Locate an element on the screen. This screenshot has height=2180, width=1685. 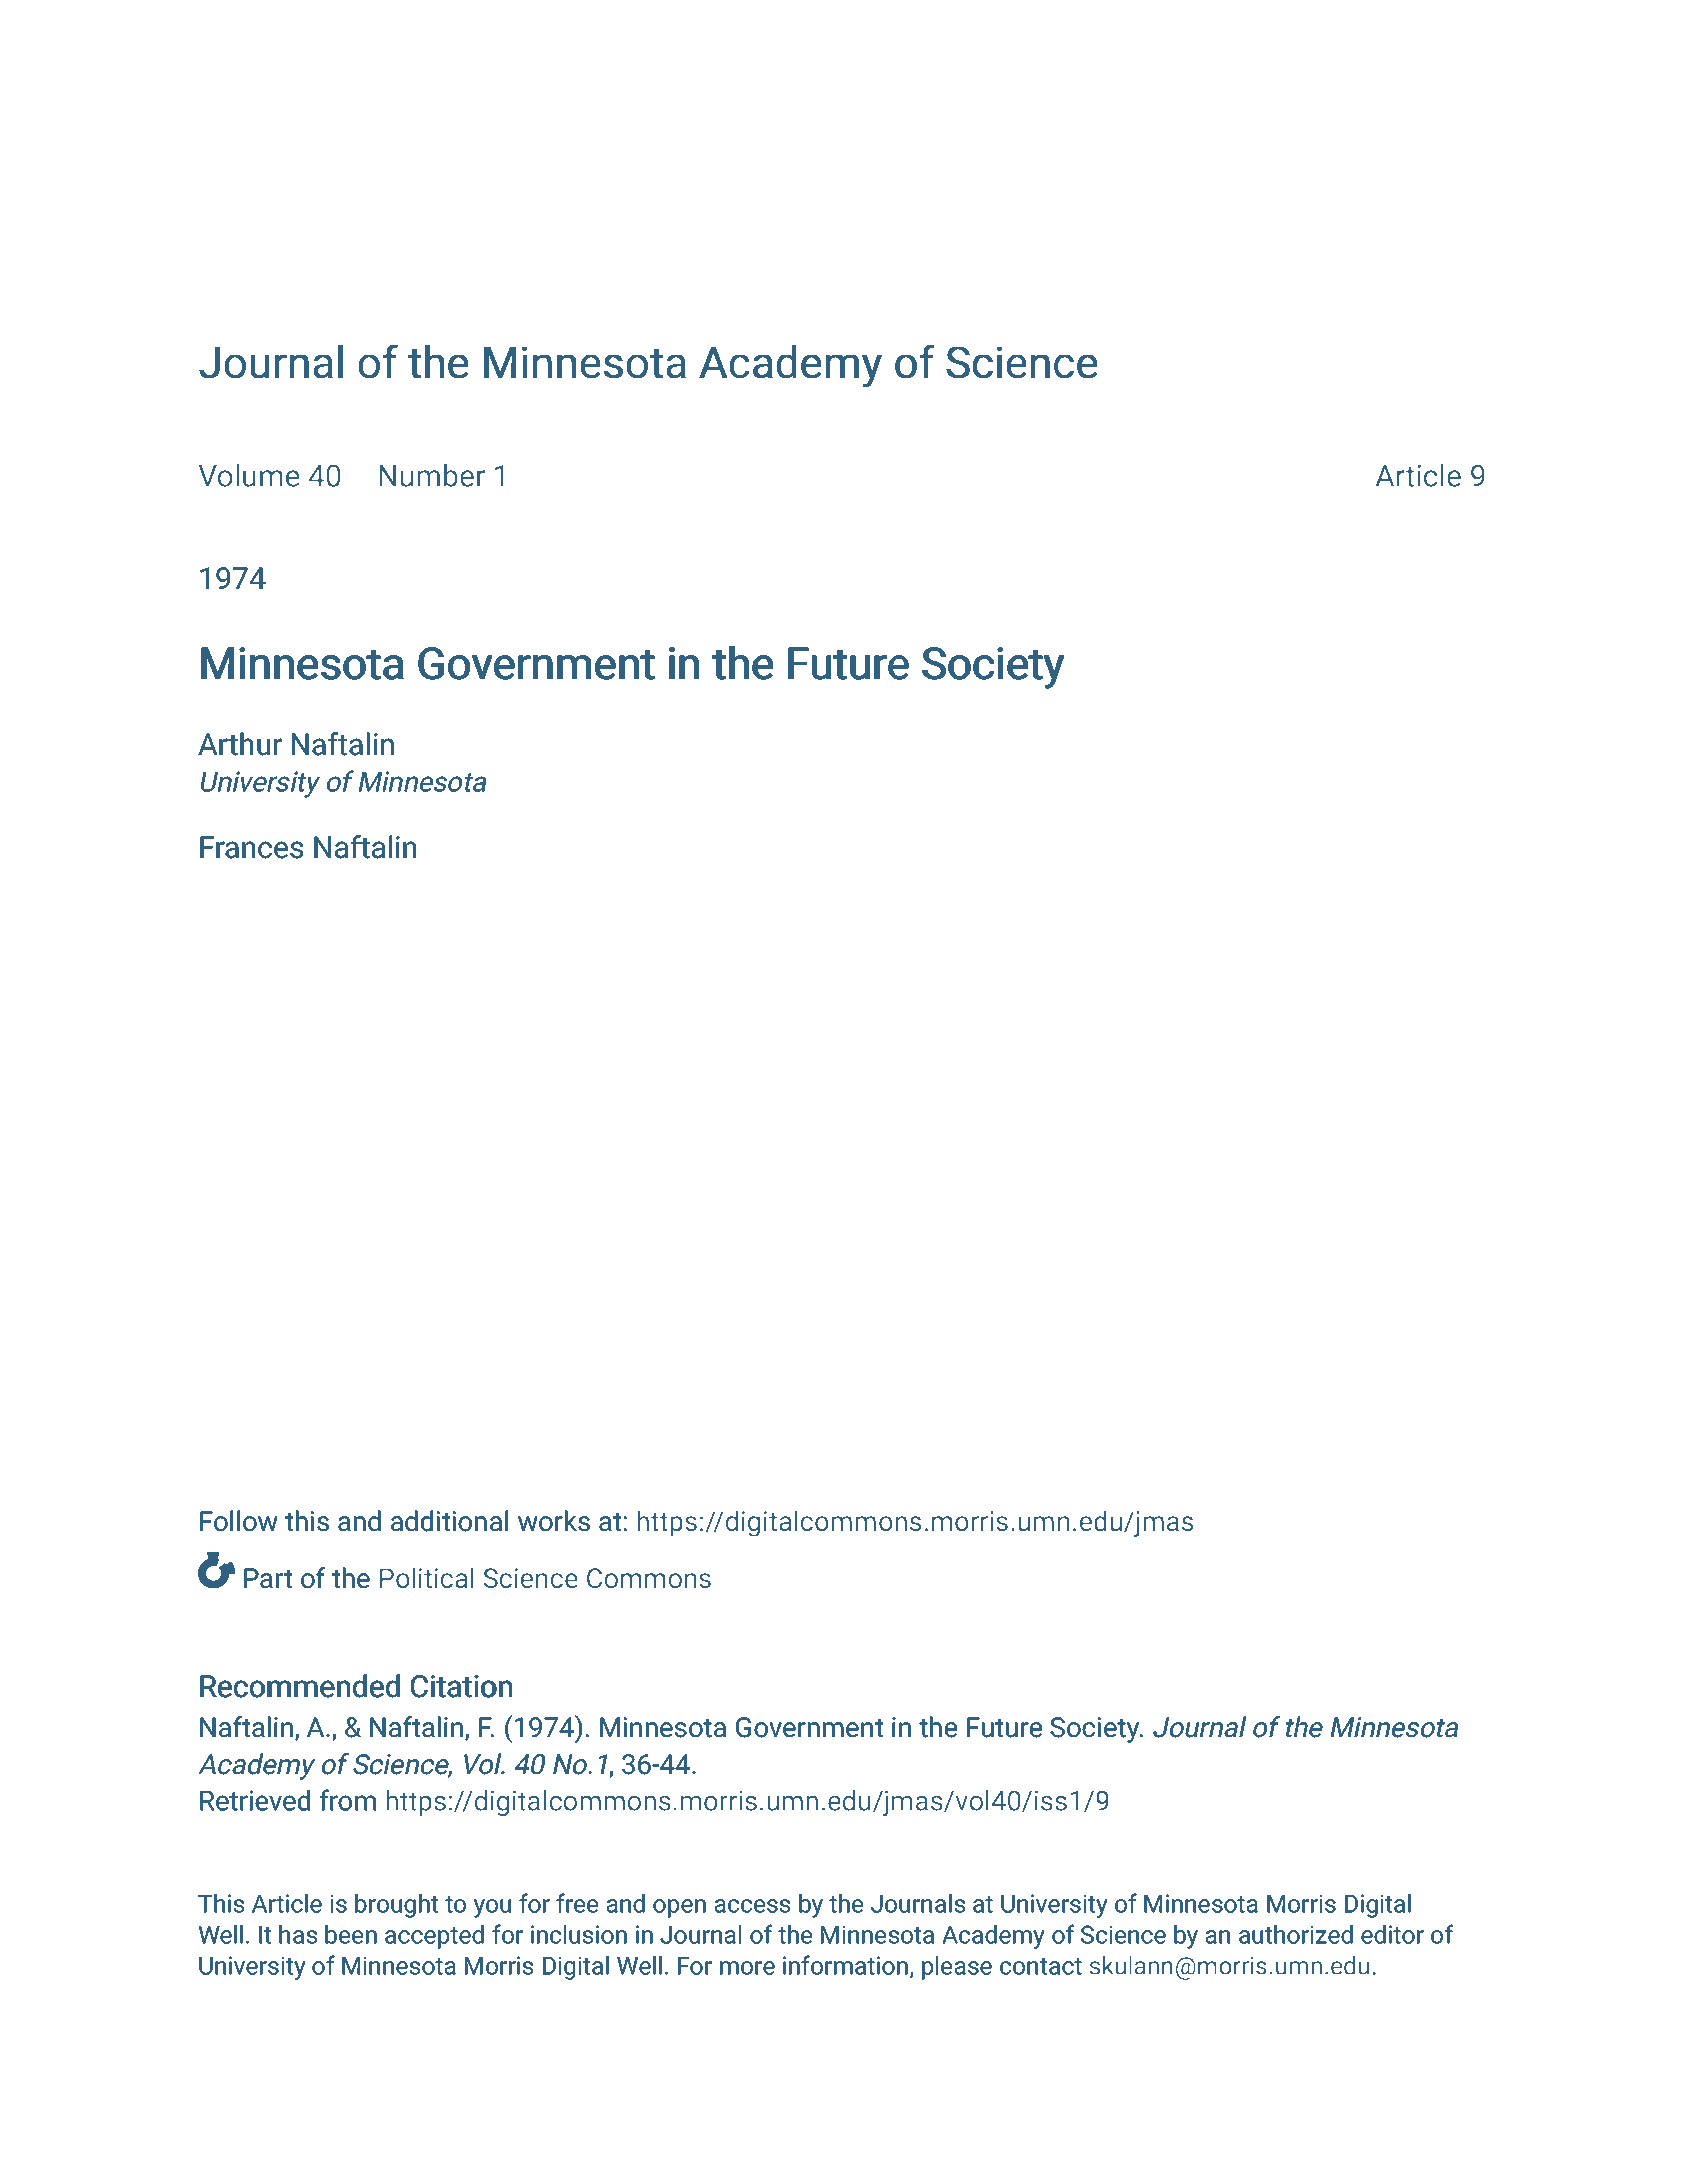
authorized is located at coordinates (1296, 1934).
